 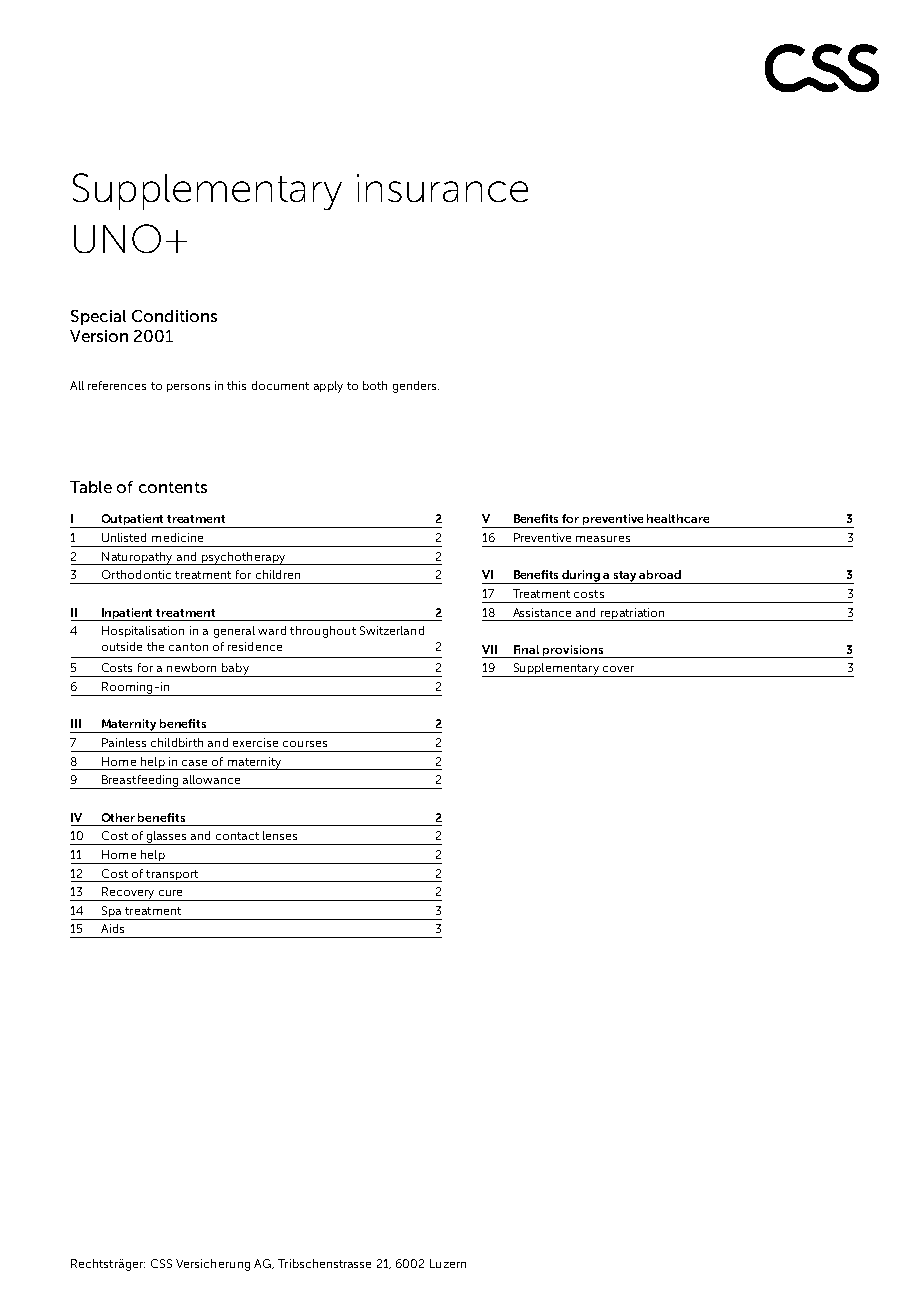 What do you see at coordinates (280, 835) in the page?
I see `lenses` at bounding box center [280, 835].
